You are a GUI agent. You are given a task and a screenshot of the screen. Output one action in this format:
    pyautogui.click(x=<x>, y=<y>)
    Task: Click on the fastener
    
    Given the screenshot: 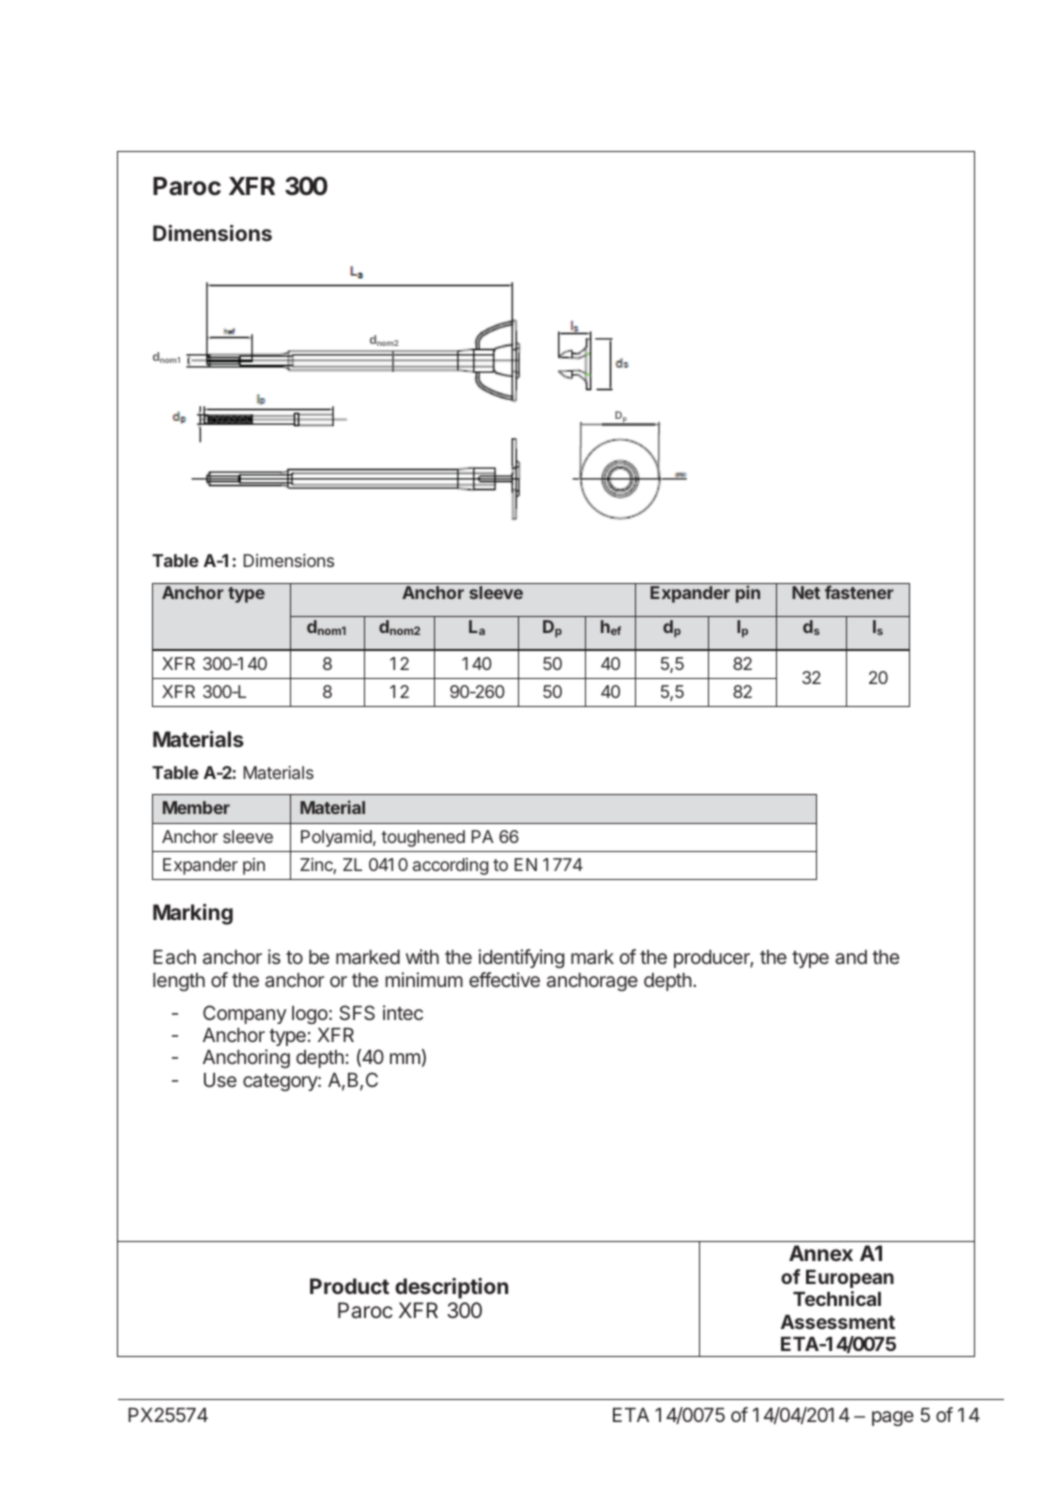 What is the action you would take?
    pyautogui.click(x=859, y=592)
